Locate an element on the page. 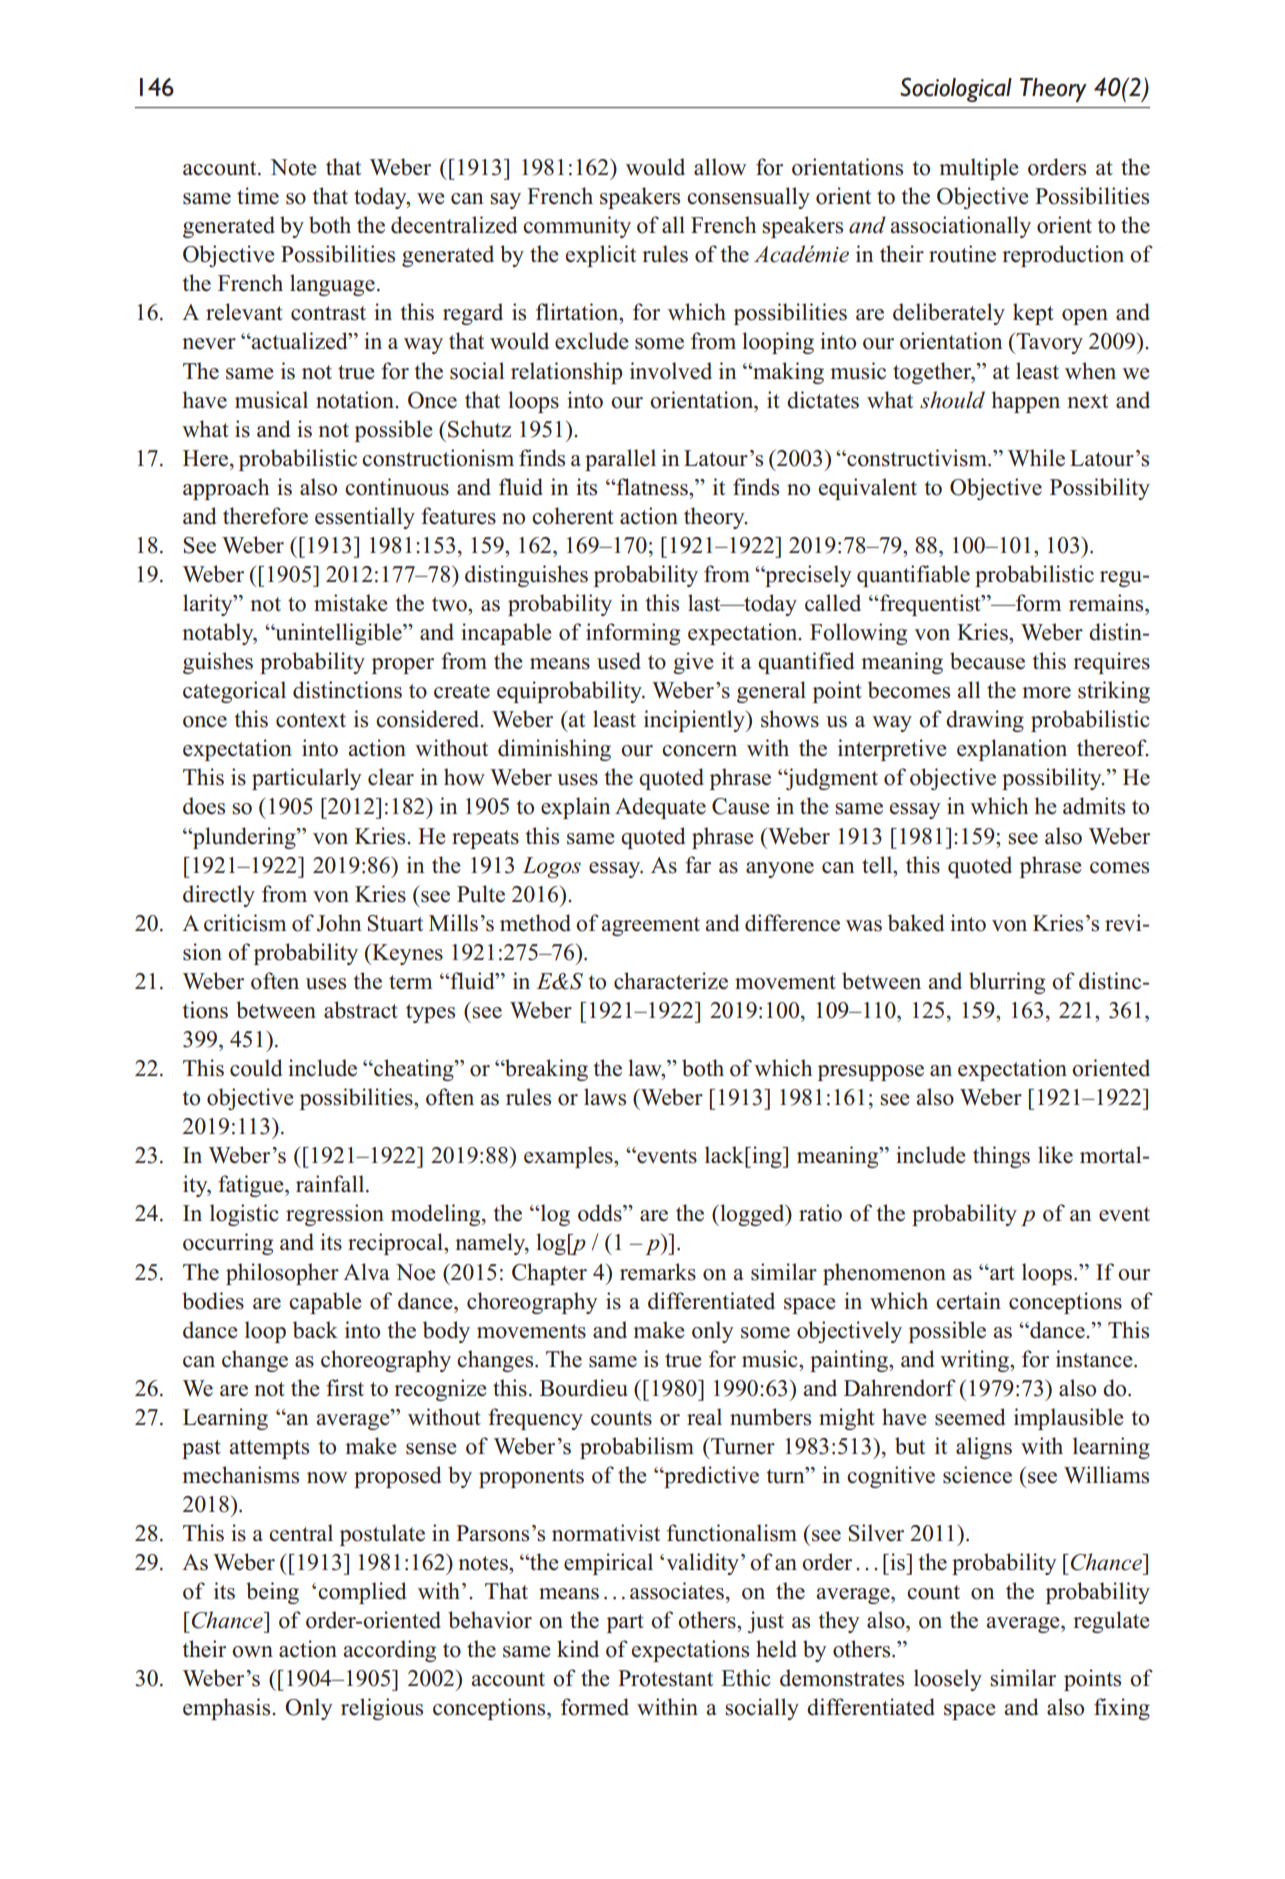  essentially is located at coordinates (365, 518).
